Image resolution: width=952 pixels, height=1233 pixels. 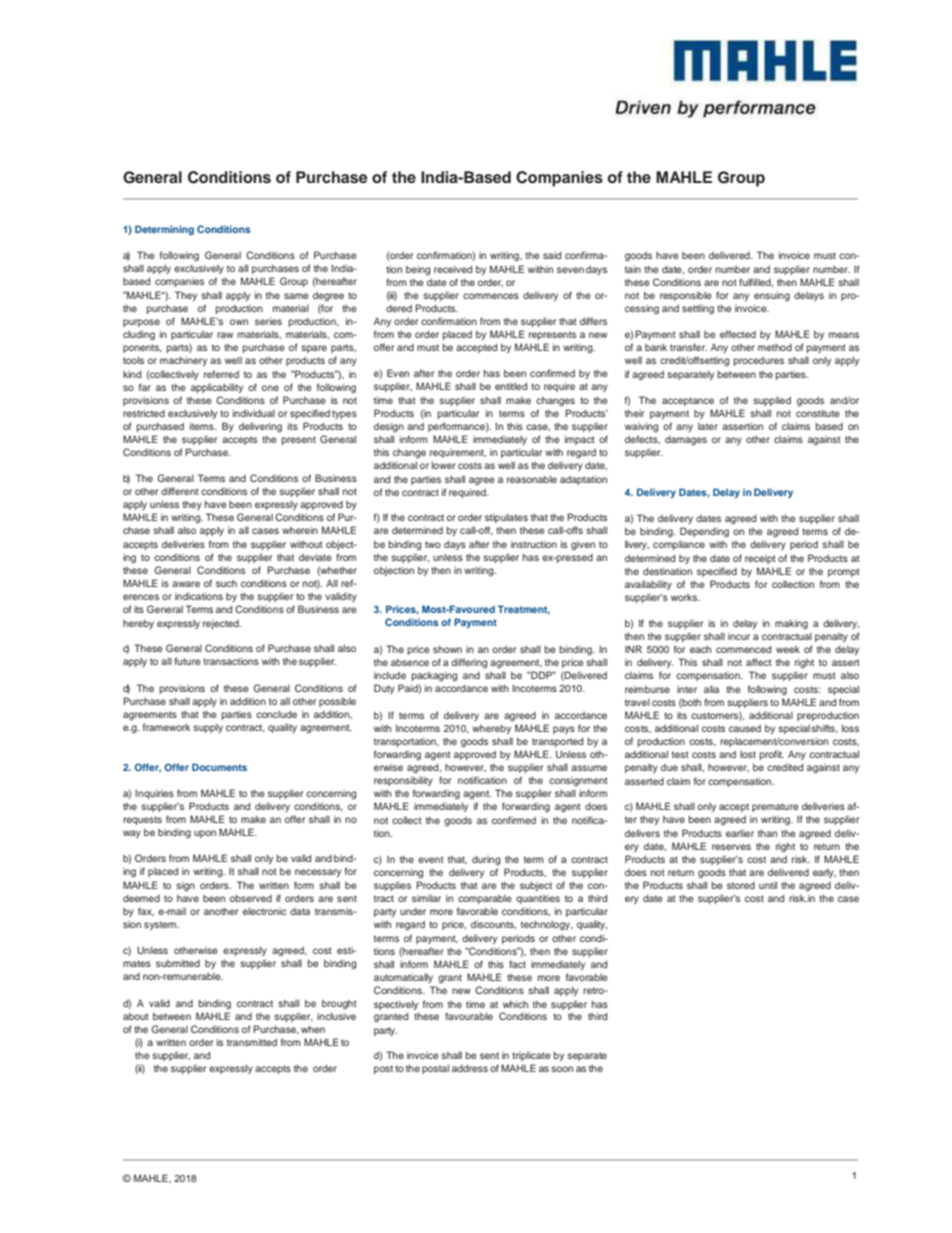 I want to click on soon, so click(x=562, y=1069).
